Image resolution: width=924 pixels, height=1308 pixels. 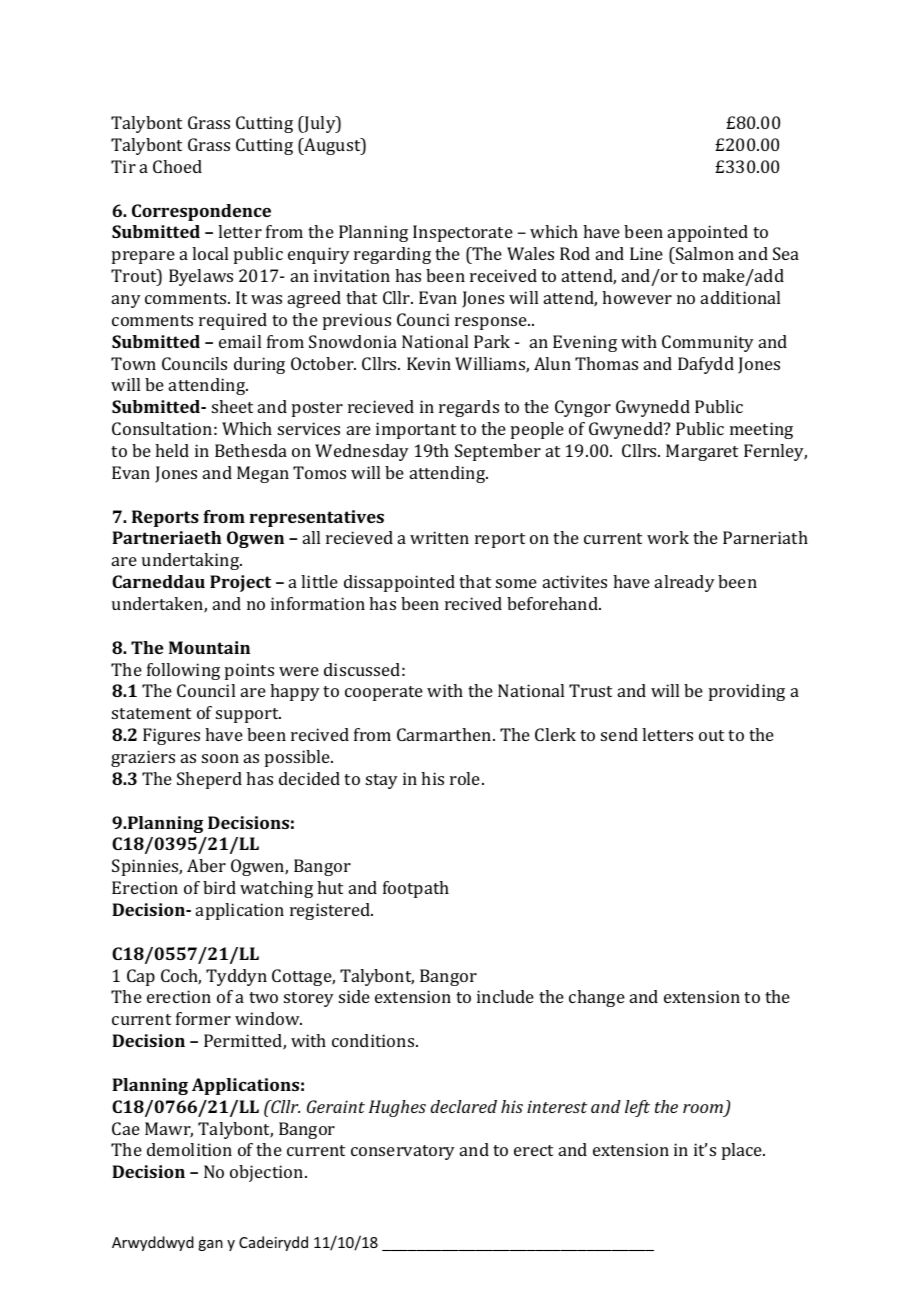 What do you see at coordinates (392, 255) in the page?
I see `regarding` at bounding box center [392, 255].
